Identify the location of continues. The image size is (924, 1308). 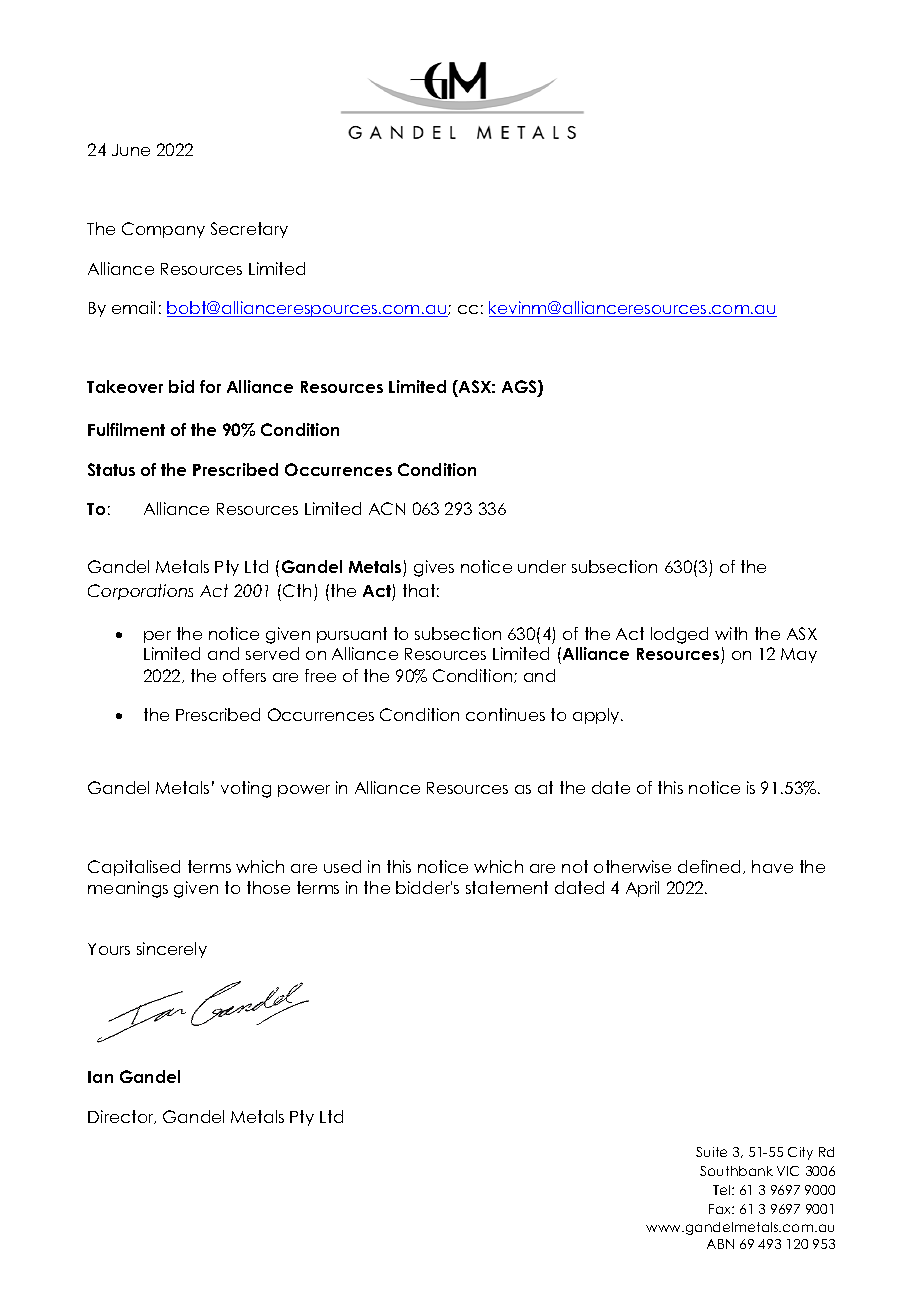
(505, 714).
